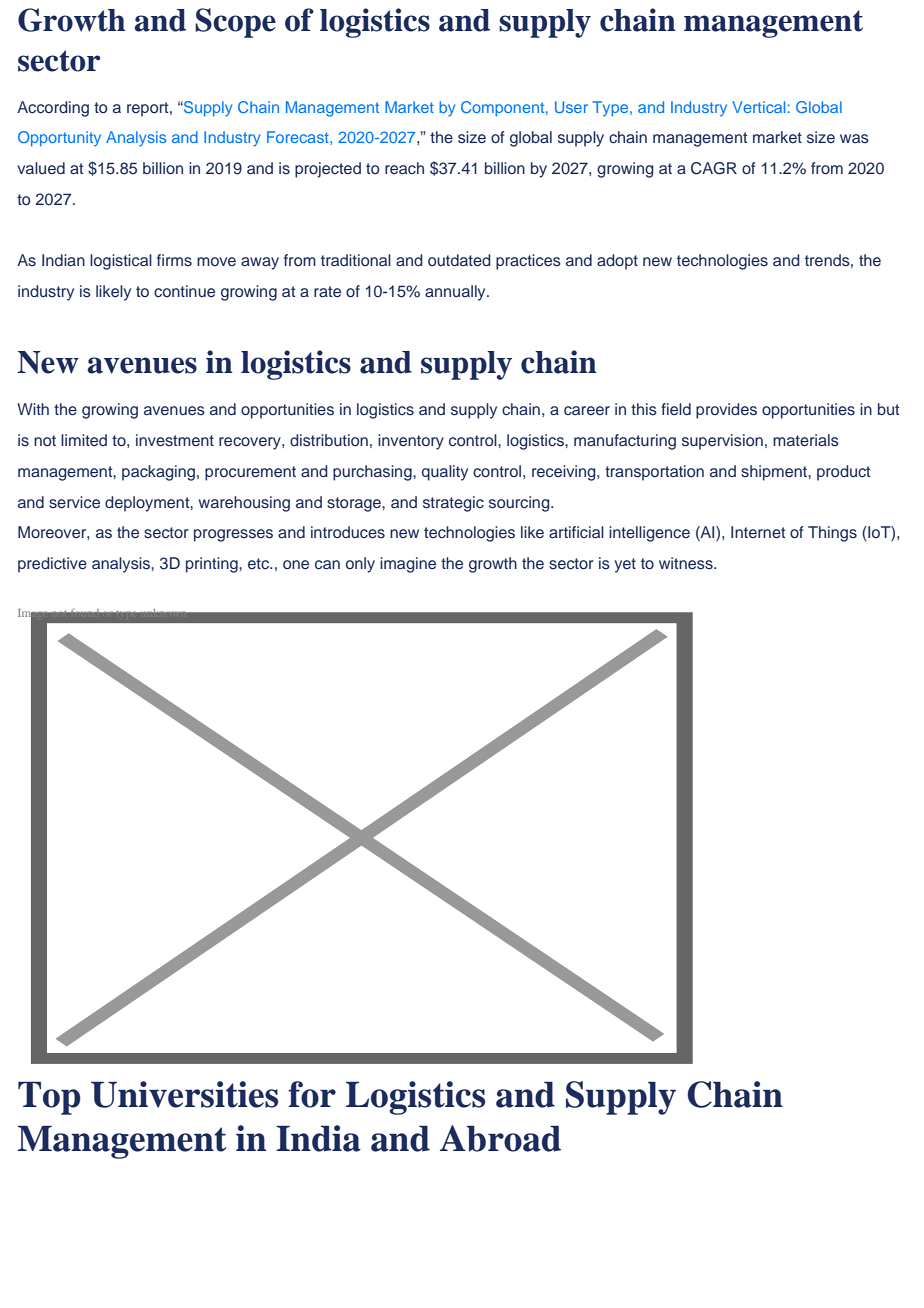 This image has height=1308, width=924. I want to click on User, so click(571, 107).
